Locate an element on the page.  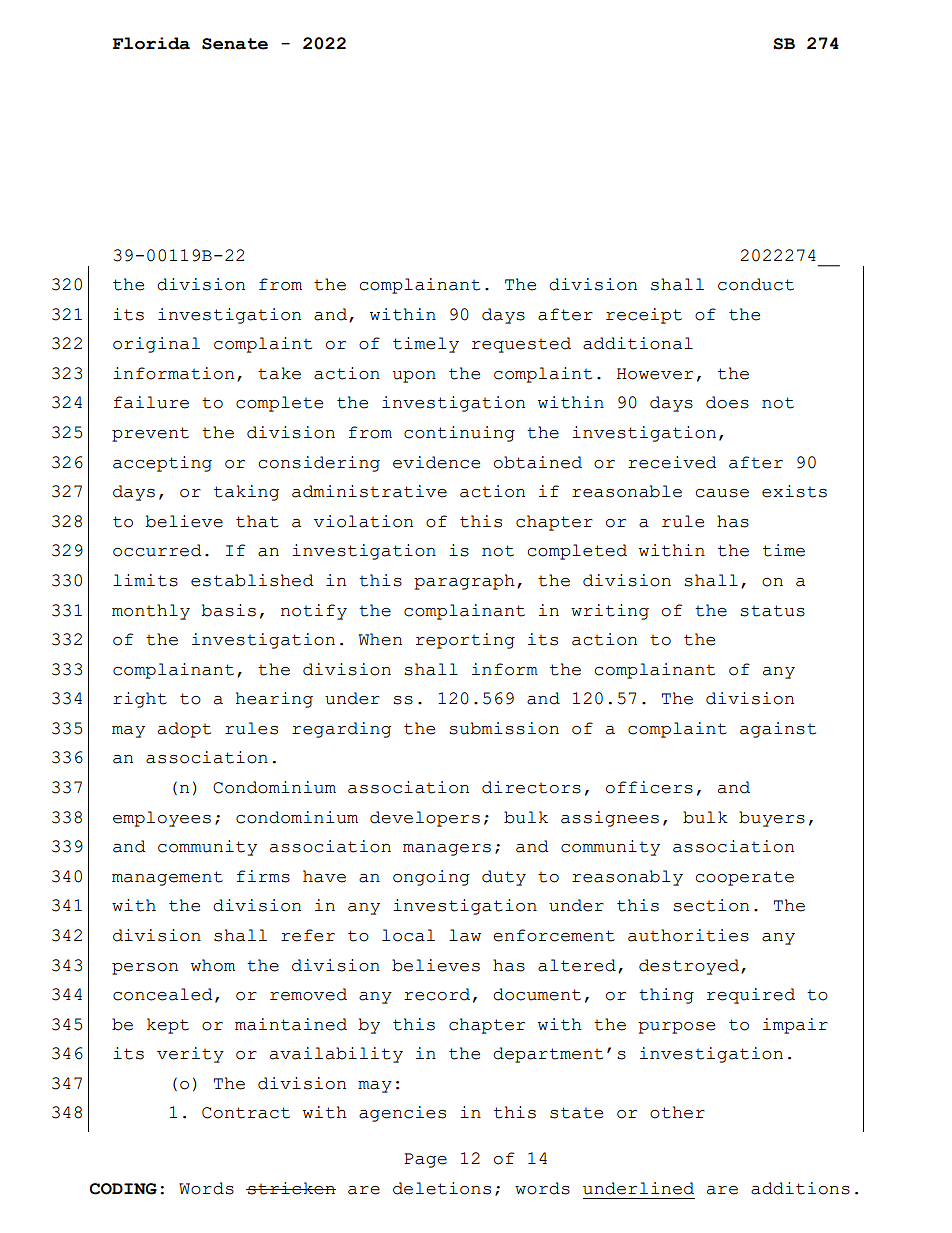
basis is located at coordinates (228, 610).
